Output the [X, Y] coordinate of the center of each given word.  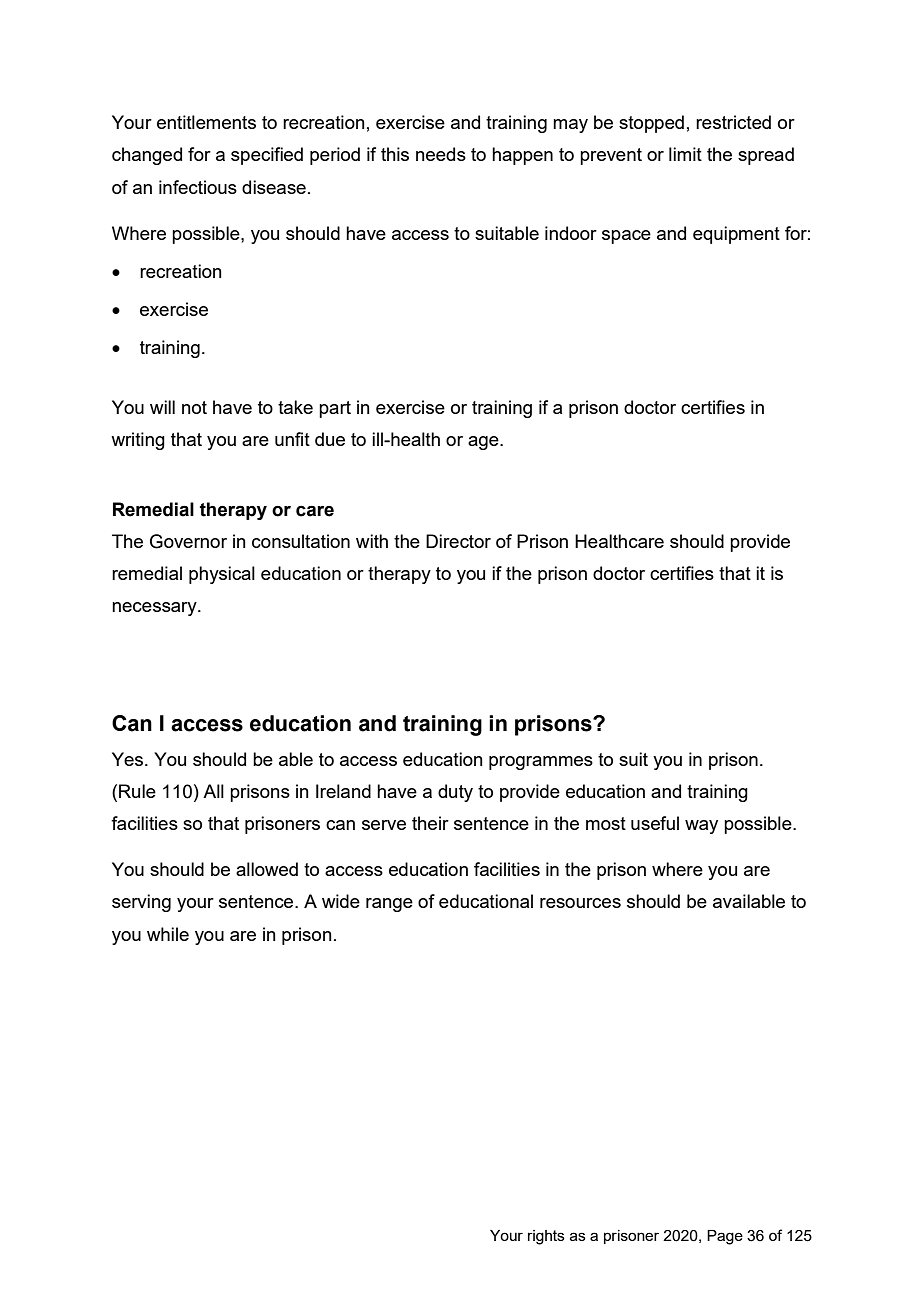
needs [441, 154]
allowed [267, 869]
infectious [198, 187]
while [168, 934]
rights [546, 1237]
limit [685, 154]
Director [458, 541]
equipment [736, 235]
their [430, 823]
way [701, 827]
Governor [188, 541]
